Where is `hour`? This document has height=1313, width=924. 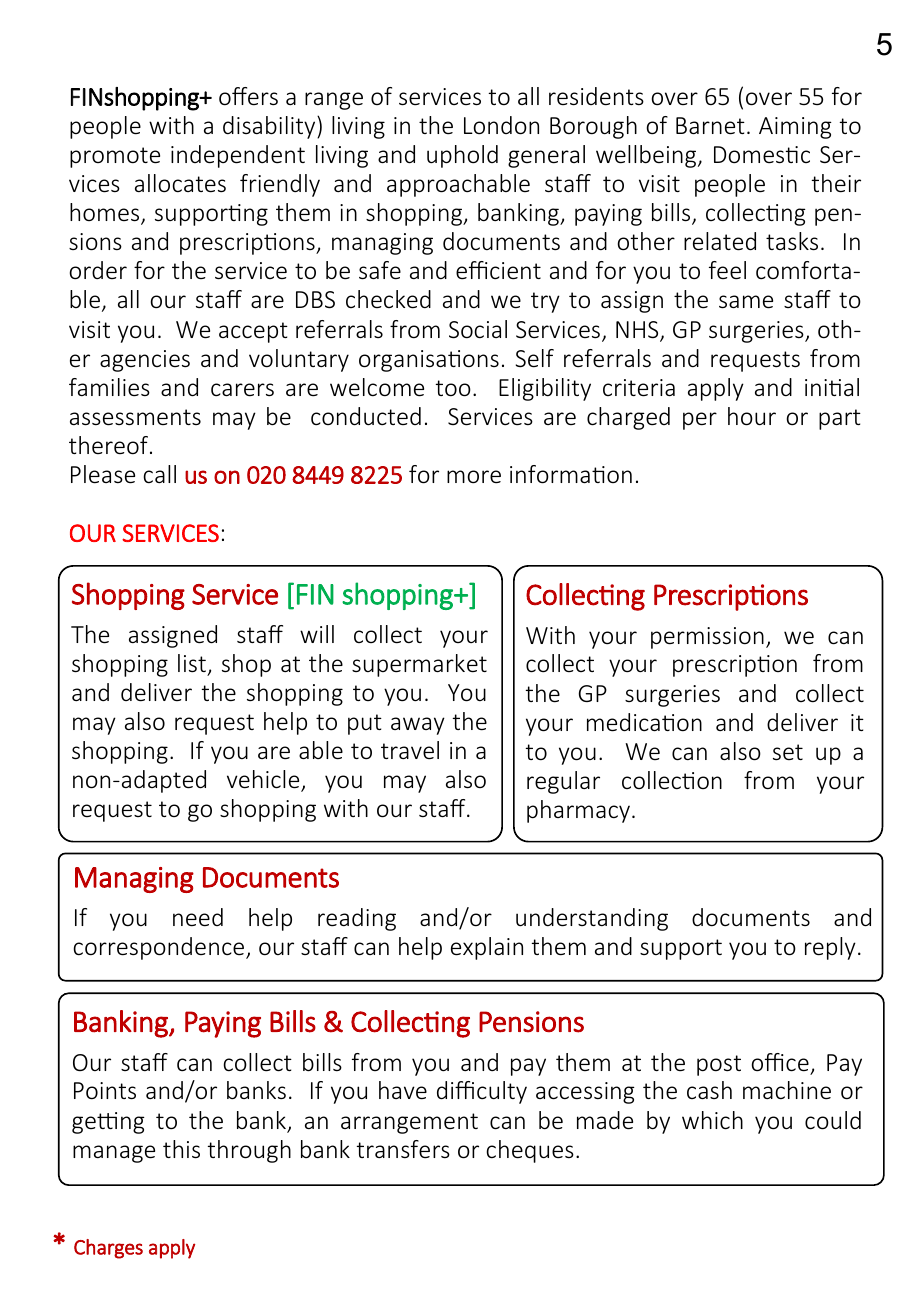
hour is located at coordinates (752, 416).
